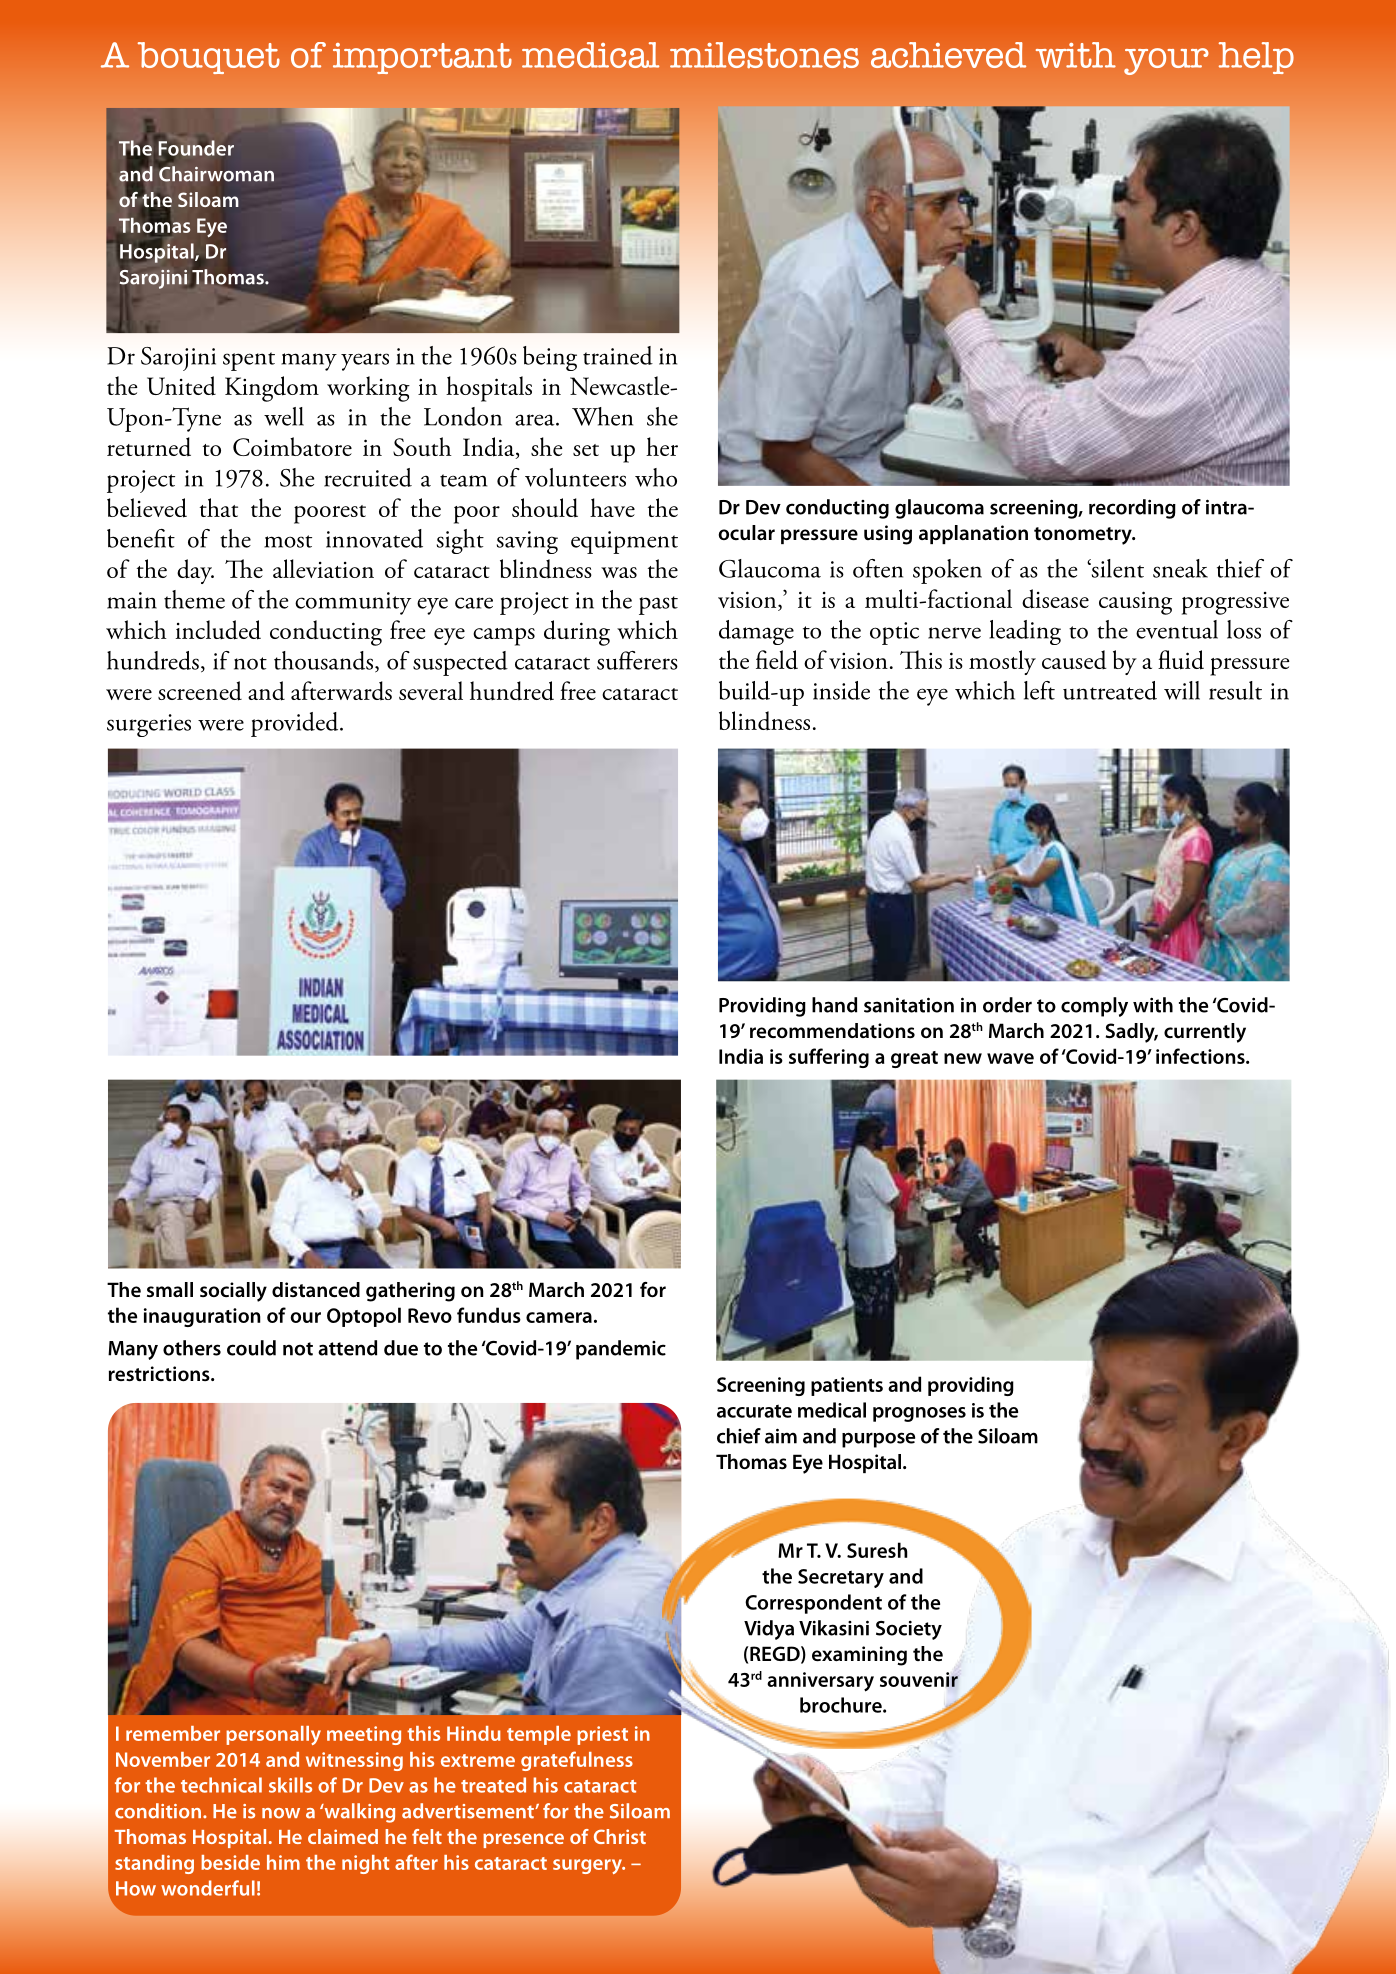 This screenshot has height=1974, width=1396. I want to click on Founder, so click(196, 149).
